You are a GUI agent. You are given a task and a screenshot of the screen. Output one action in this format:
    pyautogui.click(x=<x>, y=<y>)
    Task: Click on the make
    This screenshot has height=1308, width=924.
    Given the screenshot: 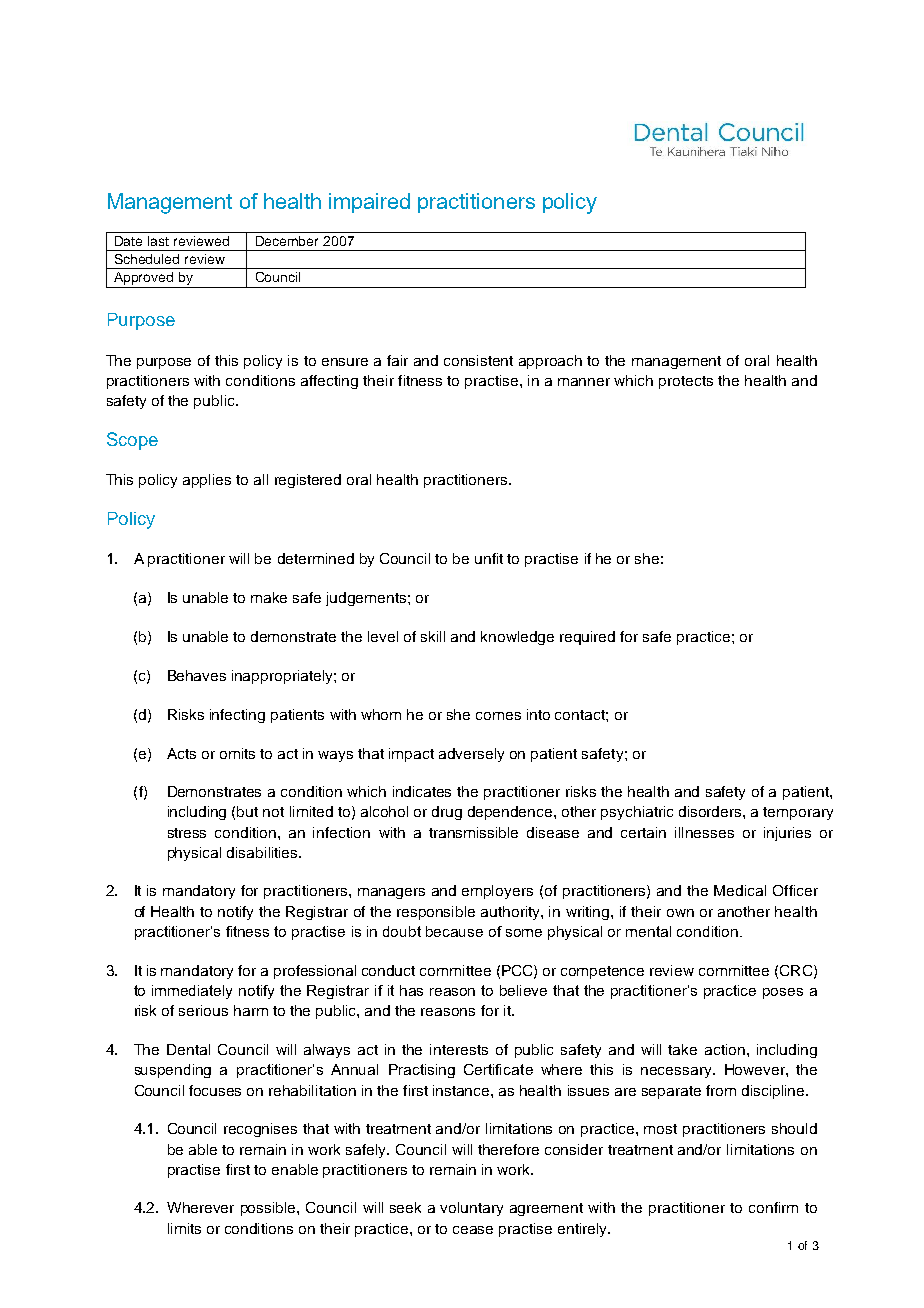 What is the action you would take?
    pyautogui.click(x=269, y=597)
